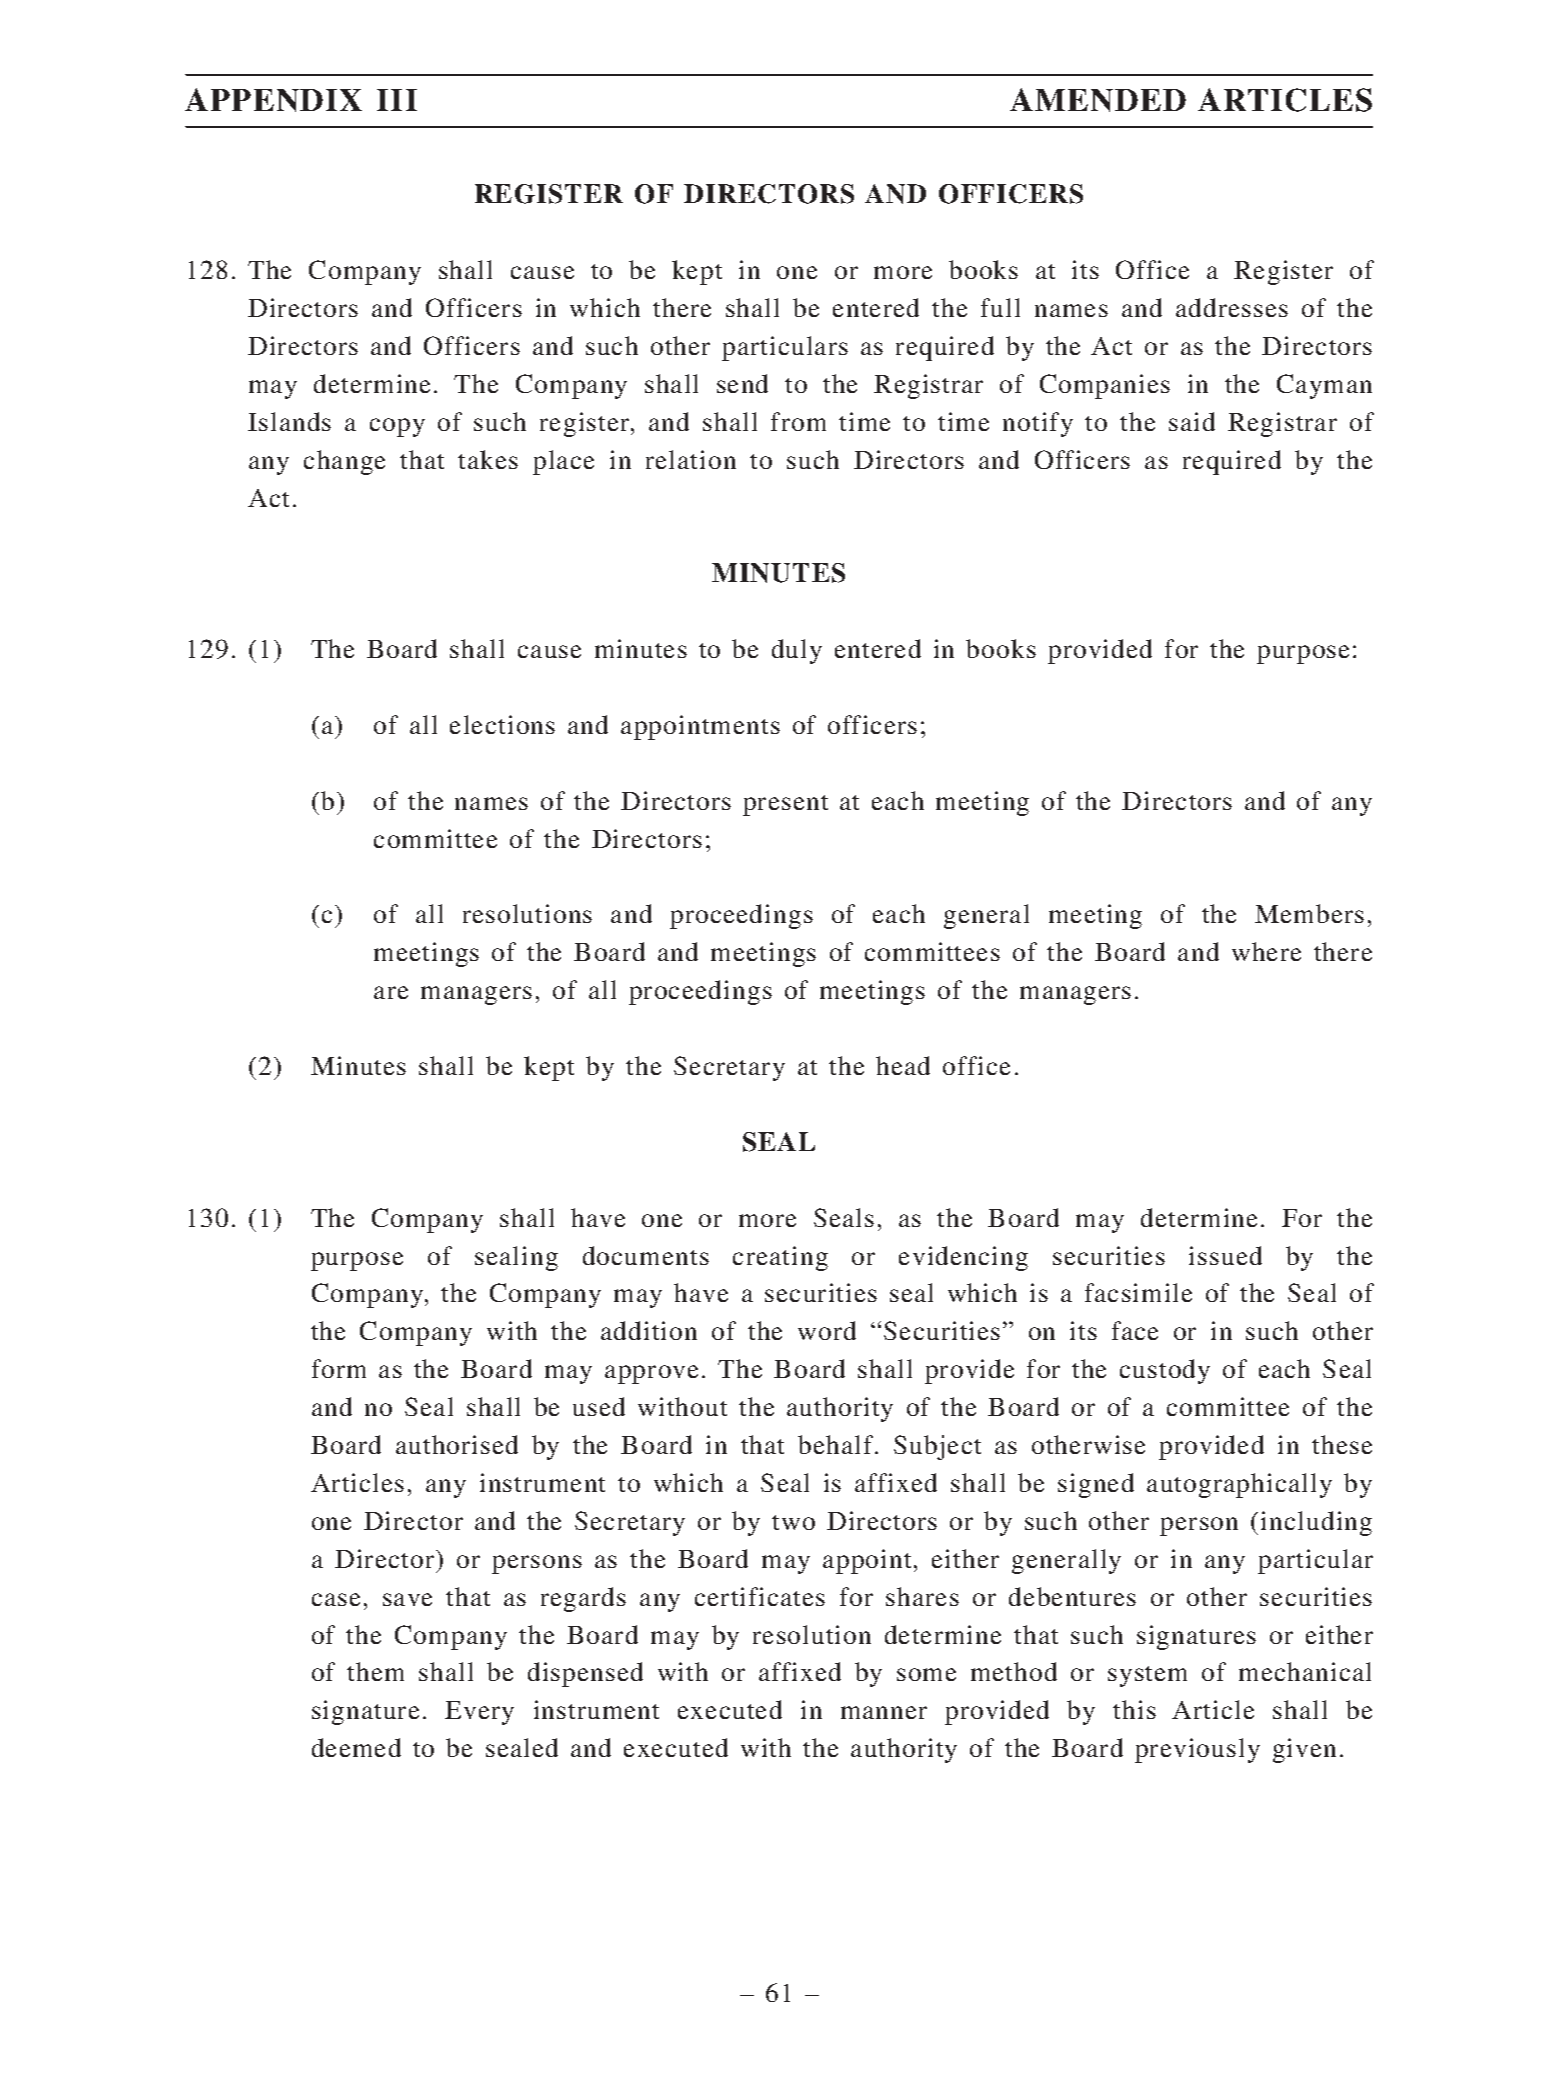 The width and height of the screenshot is (1559, 2079). What do you see at coordinates (502, 724) in the screenshot?
I see `elections` at bounding box center [502, 724].
